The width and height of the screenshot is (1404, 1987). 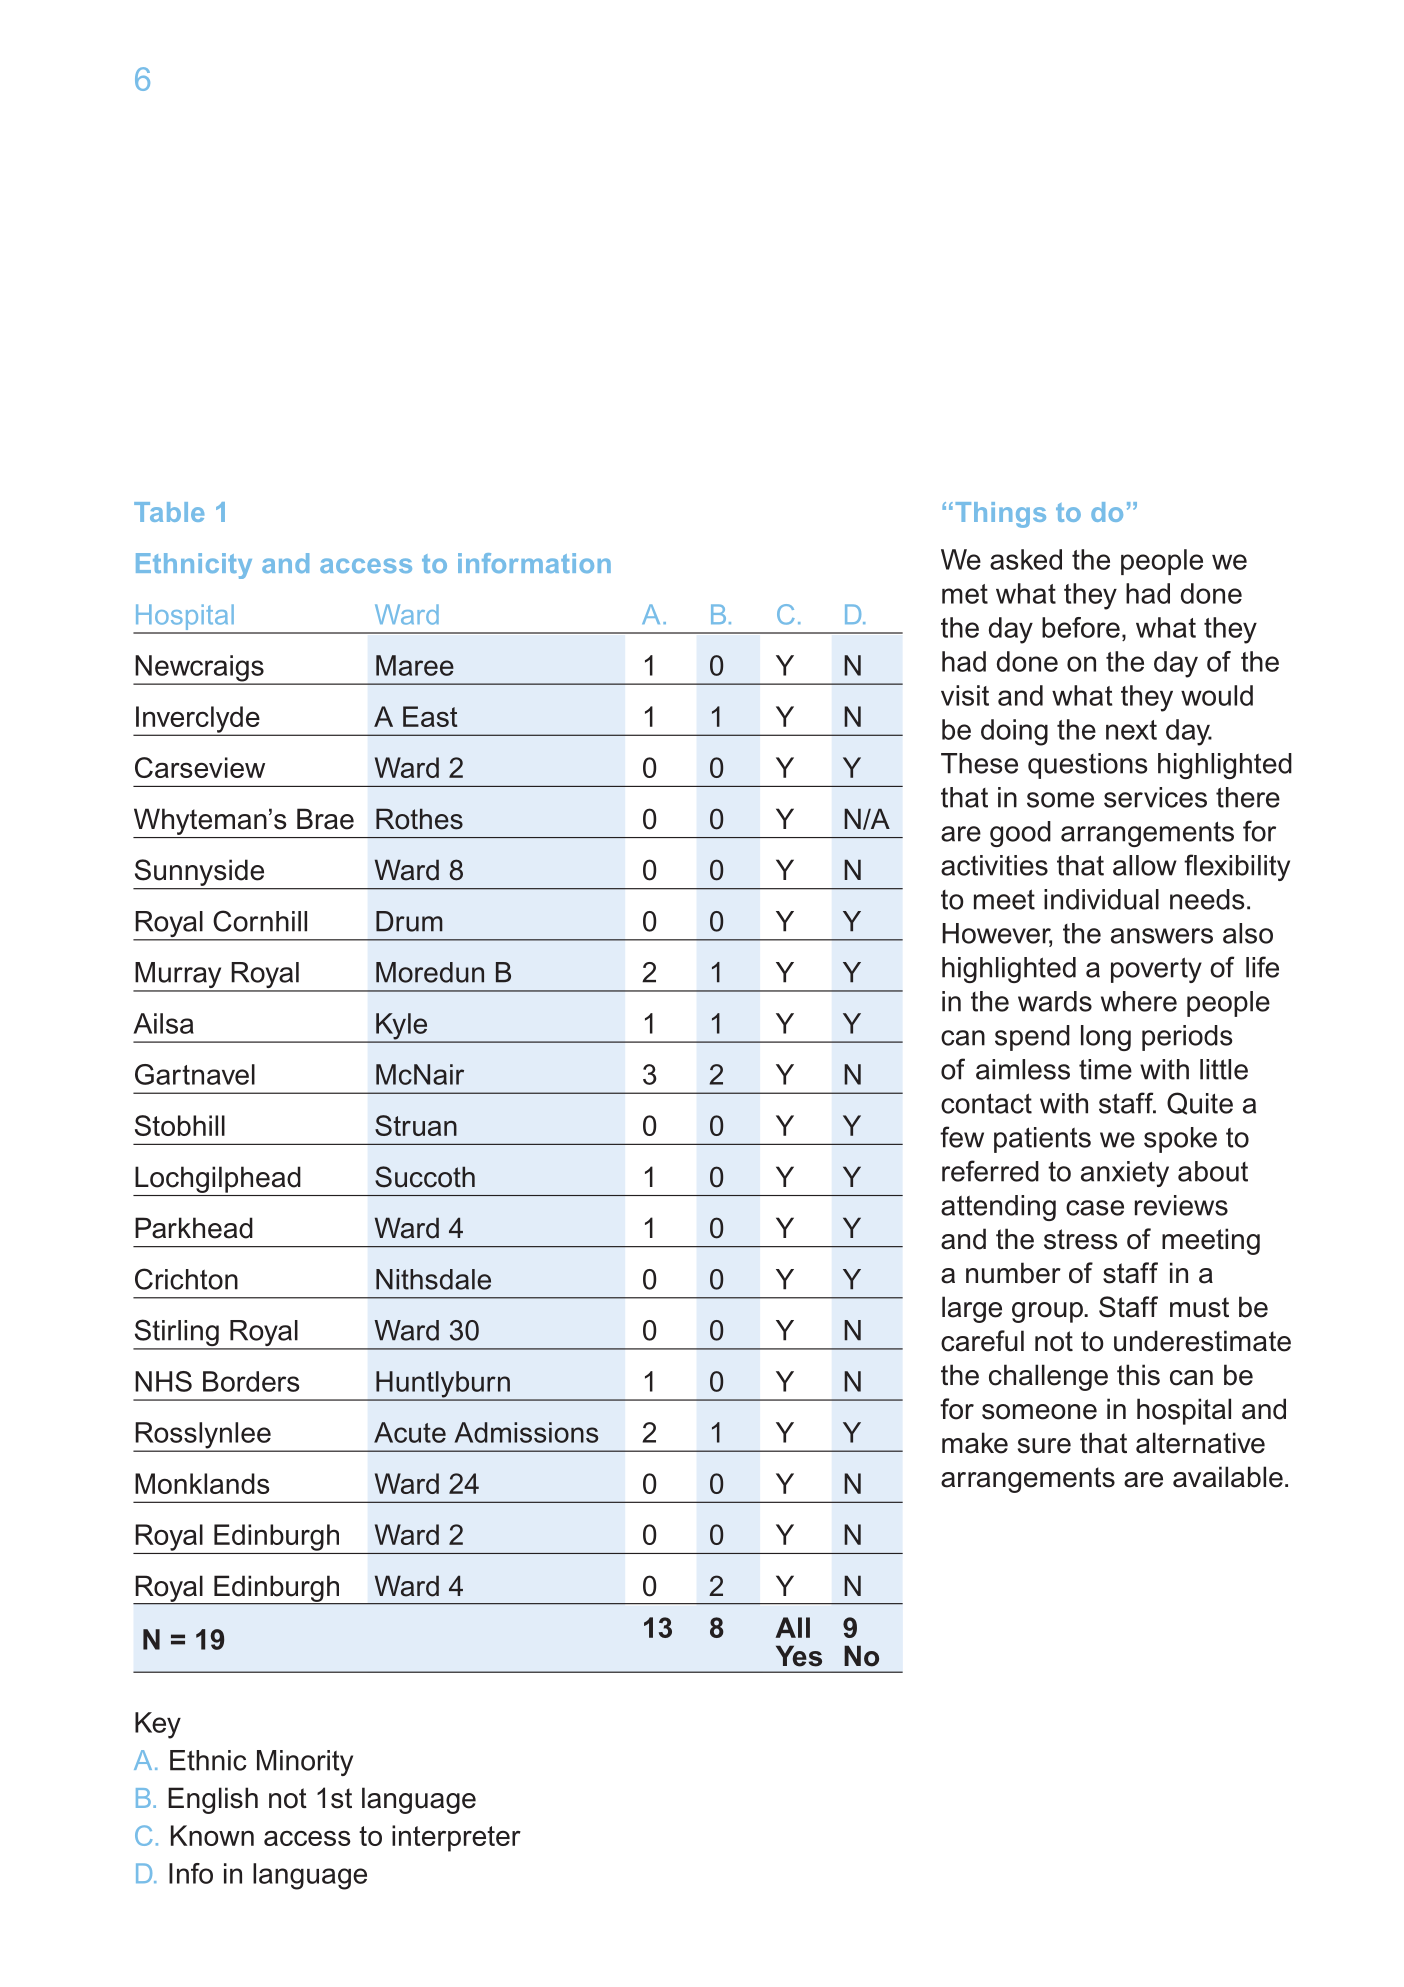 What do you see at coordinates (1026, 559) in the screenshot?
I see `asked` at bounding box center [1026, 559].
